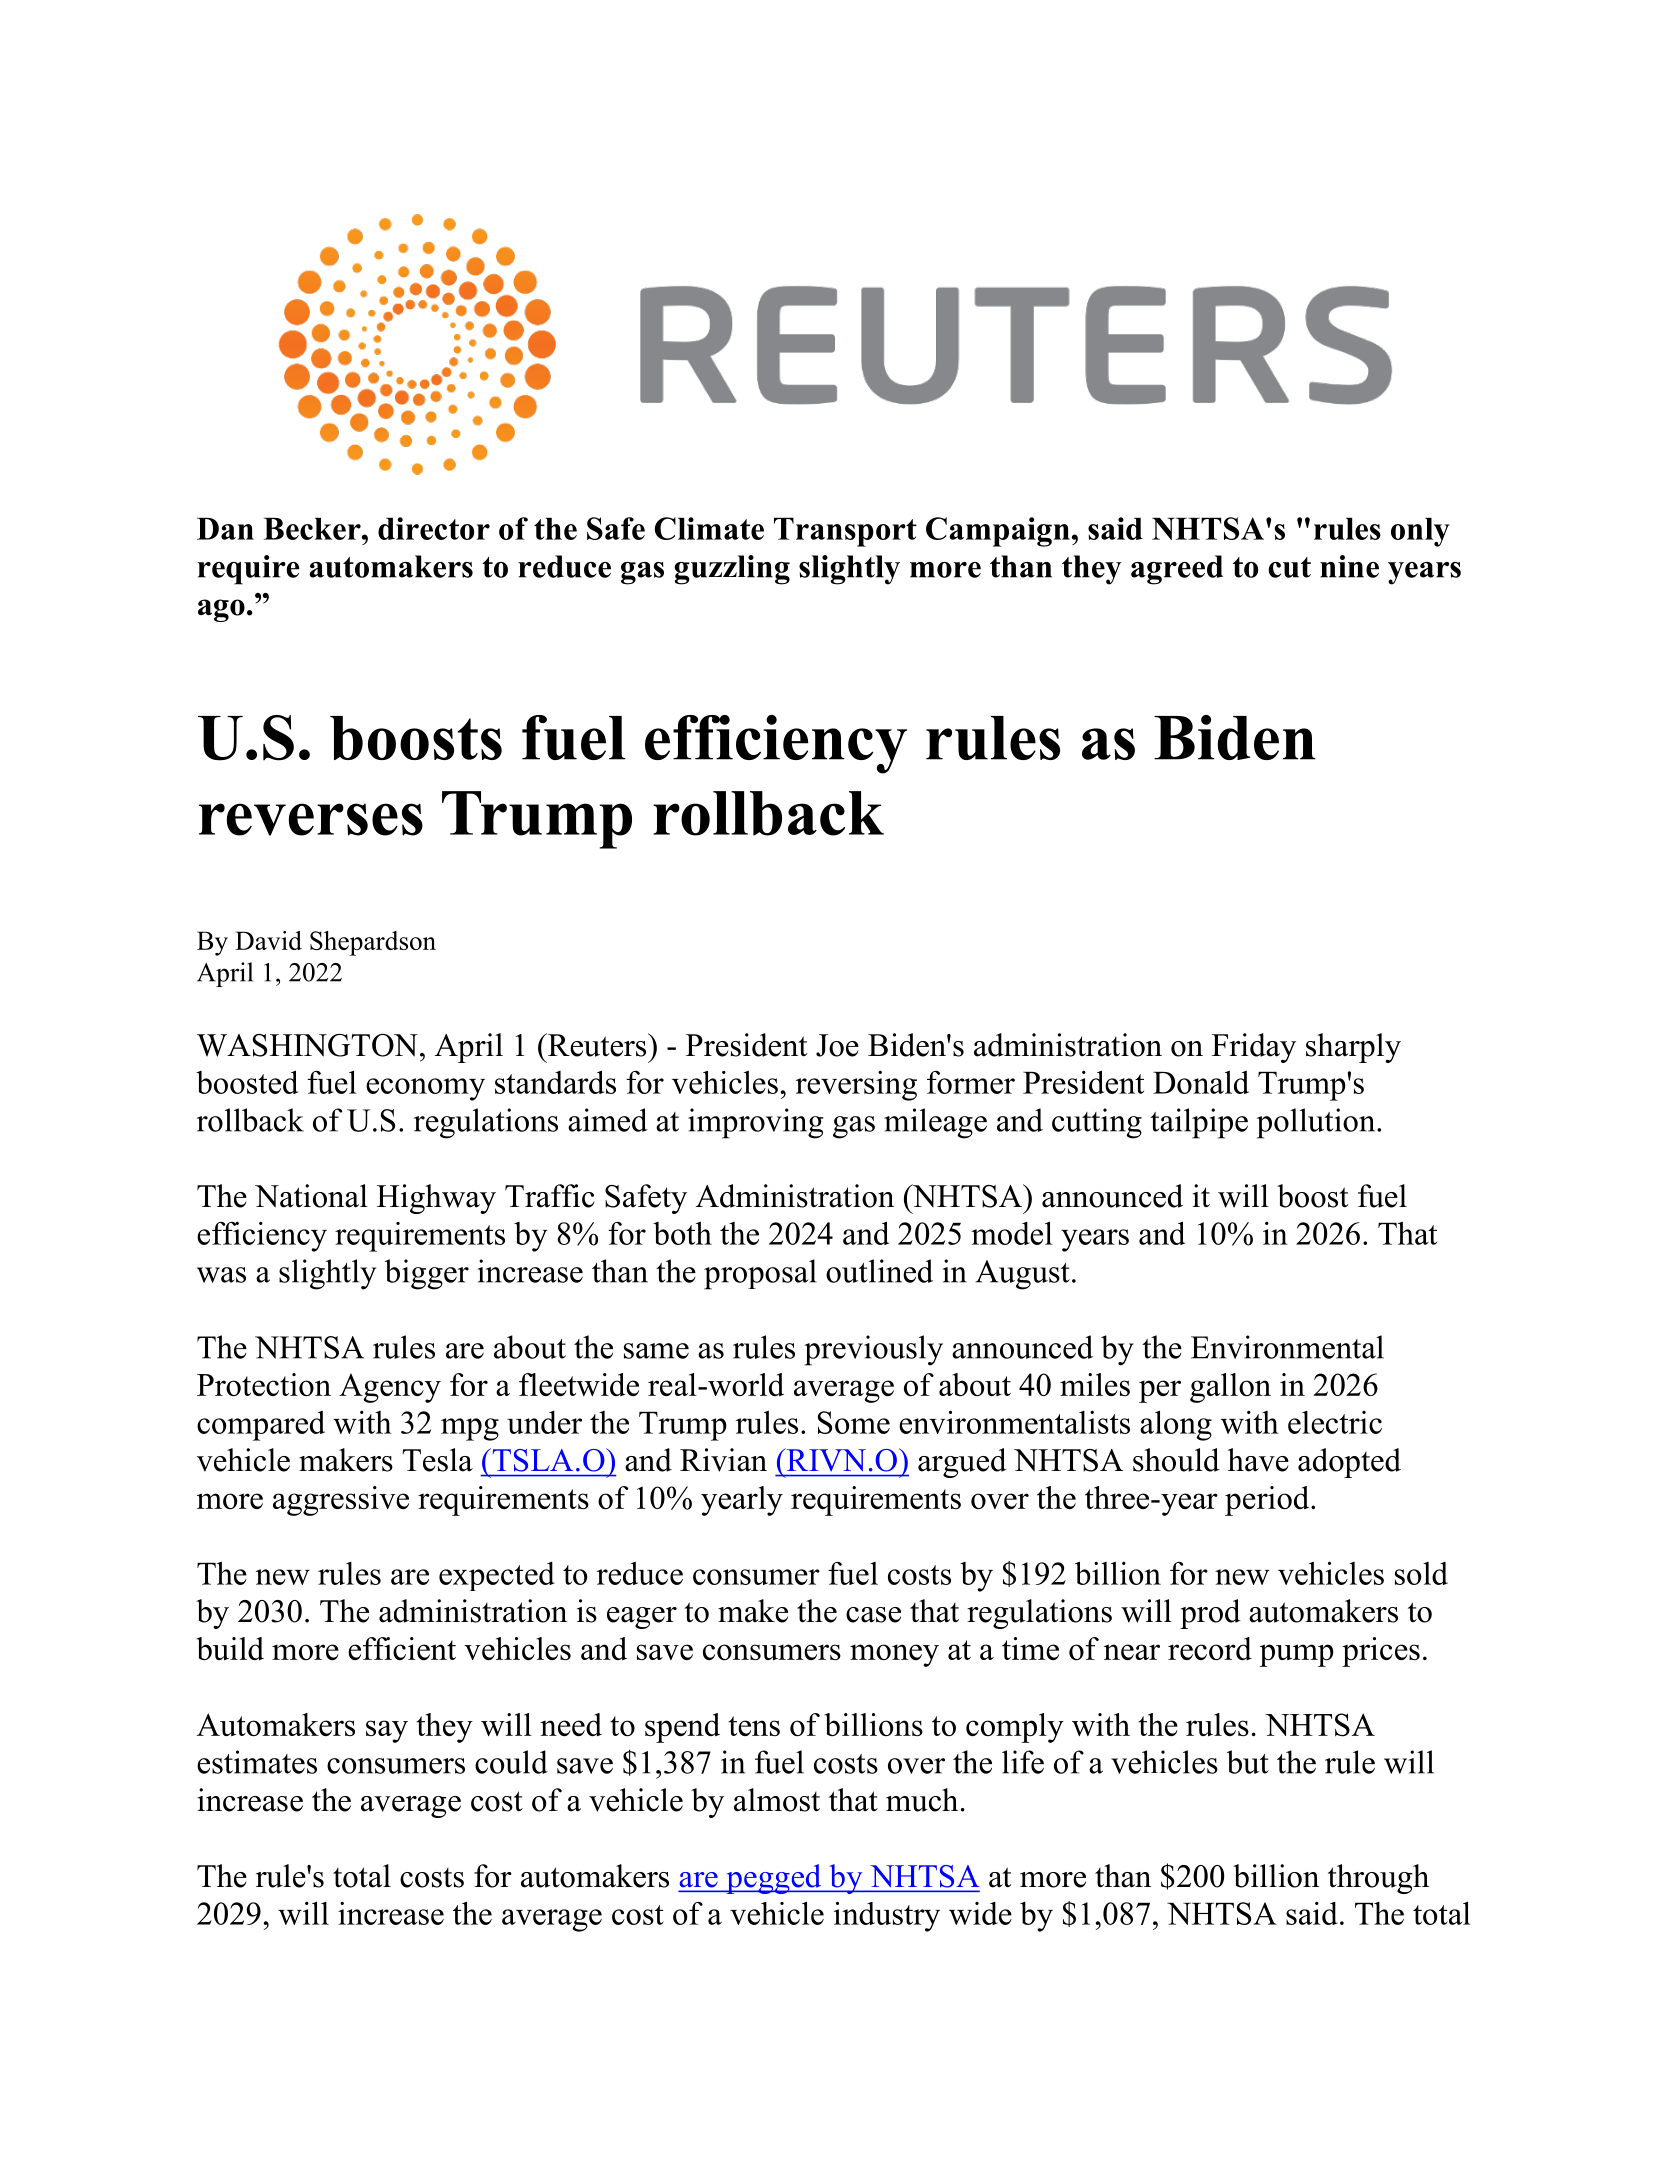 The height and width of the screenshot is (2161, 1670). Describe the element at coordinates (257, 1762) in the screenshot. I see `estimates` at that location.
